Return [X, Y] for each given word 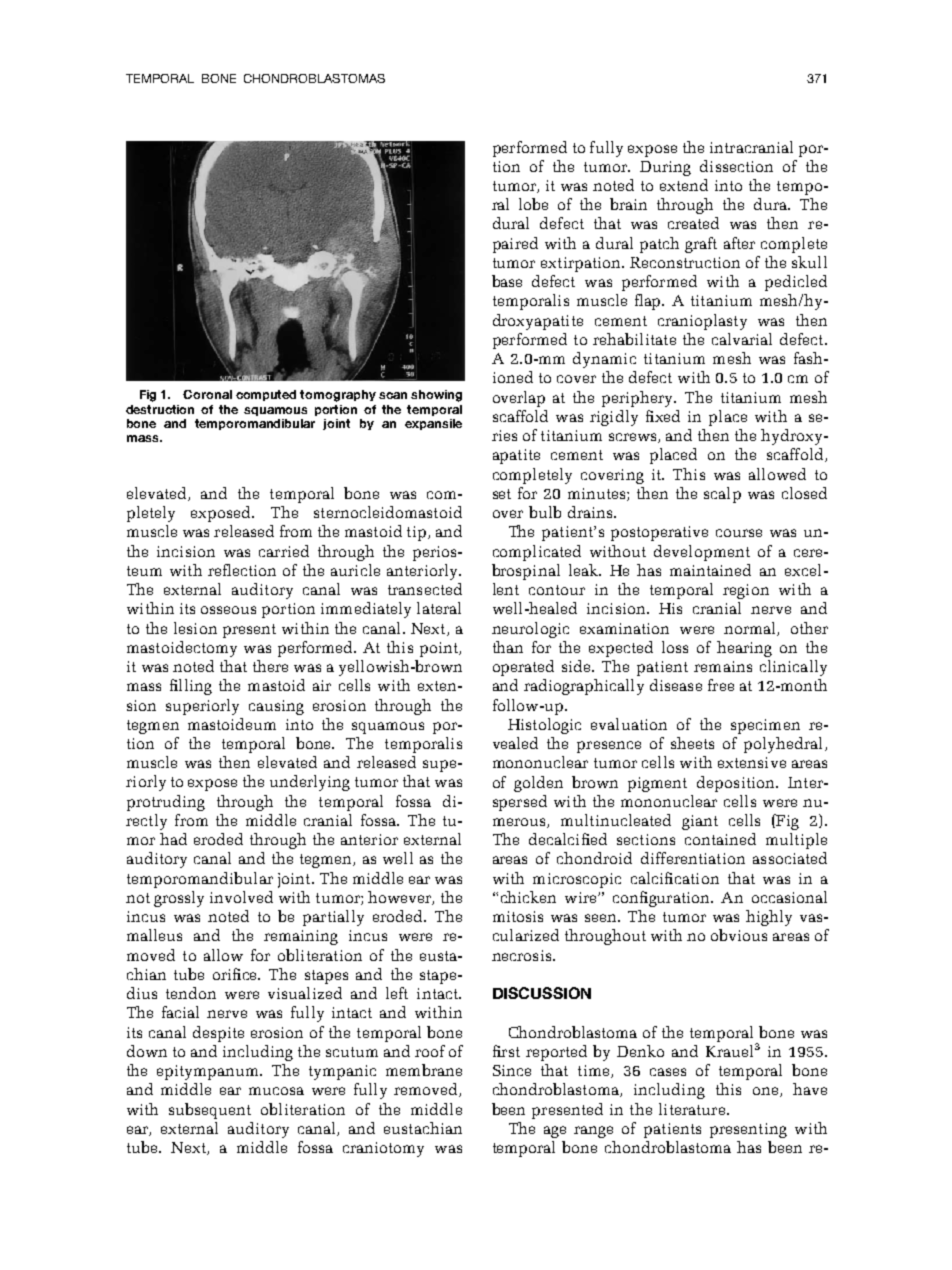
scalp [722, 495]
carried [284, 551]
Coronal [207, 394]
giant [700, 822]
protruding [166, 803]
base [507, 281]
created [693, 223]
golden [538, 784]
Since [512, 1070]
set [502, 494]
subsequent [210, 1111]
